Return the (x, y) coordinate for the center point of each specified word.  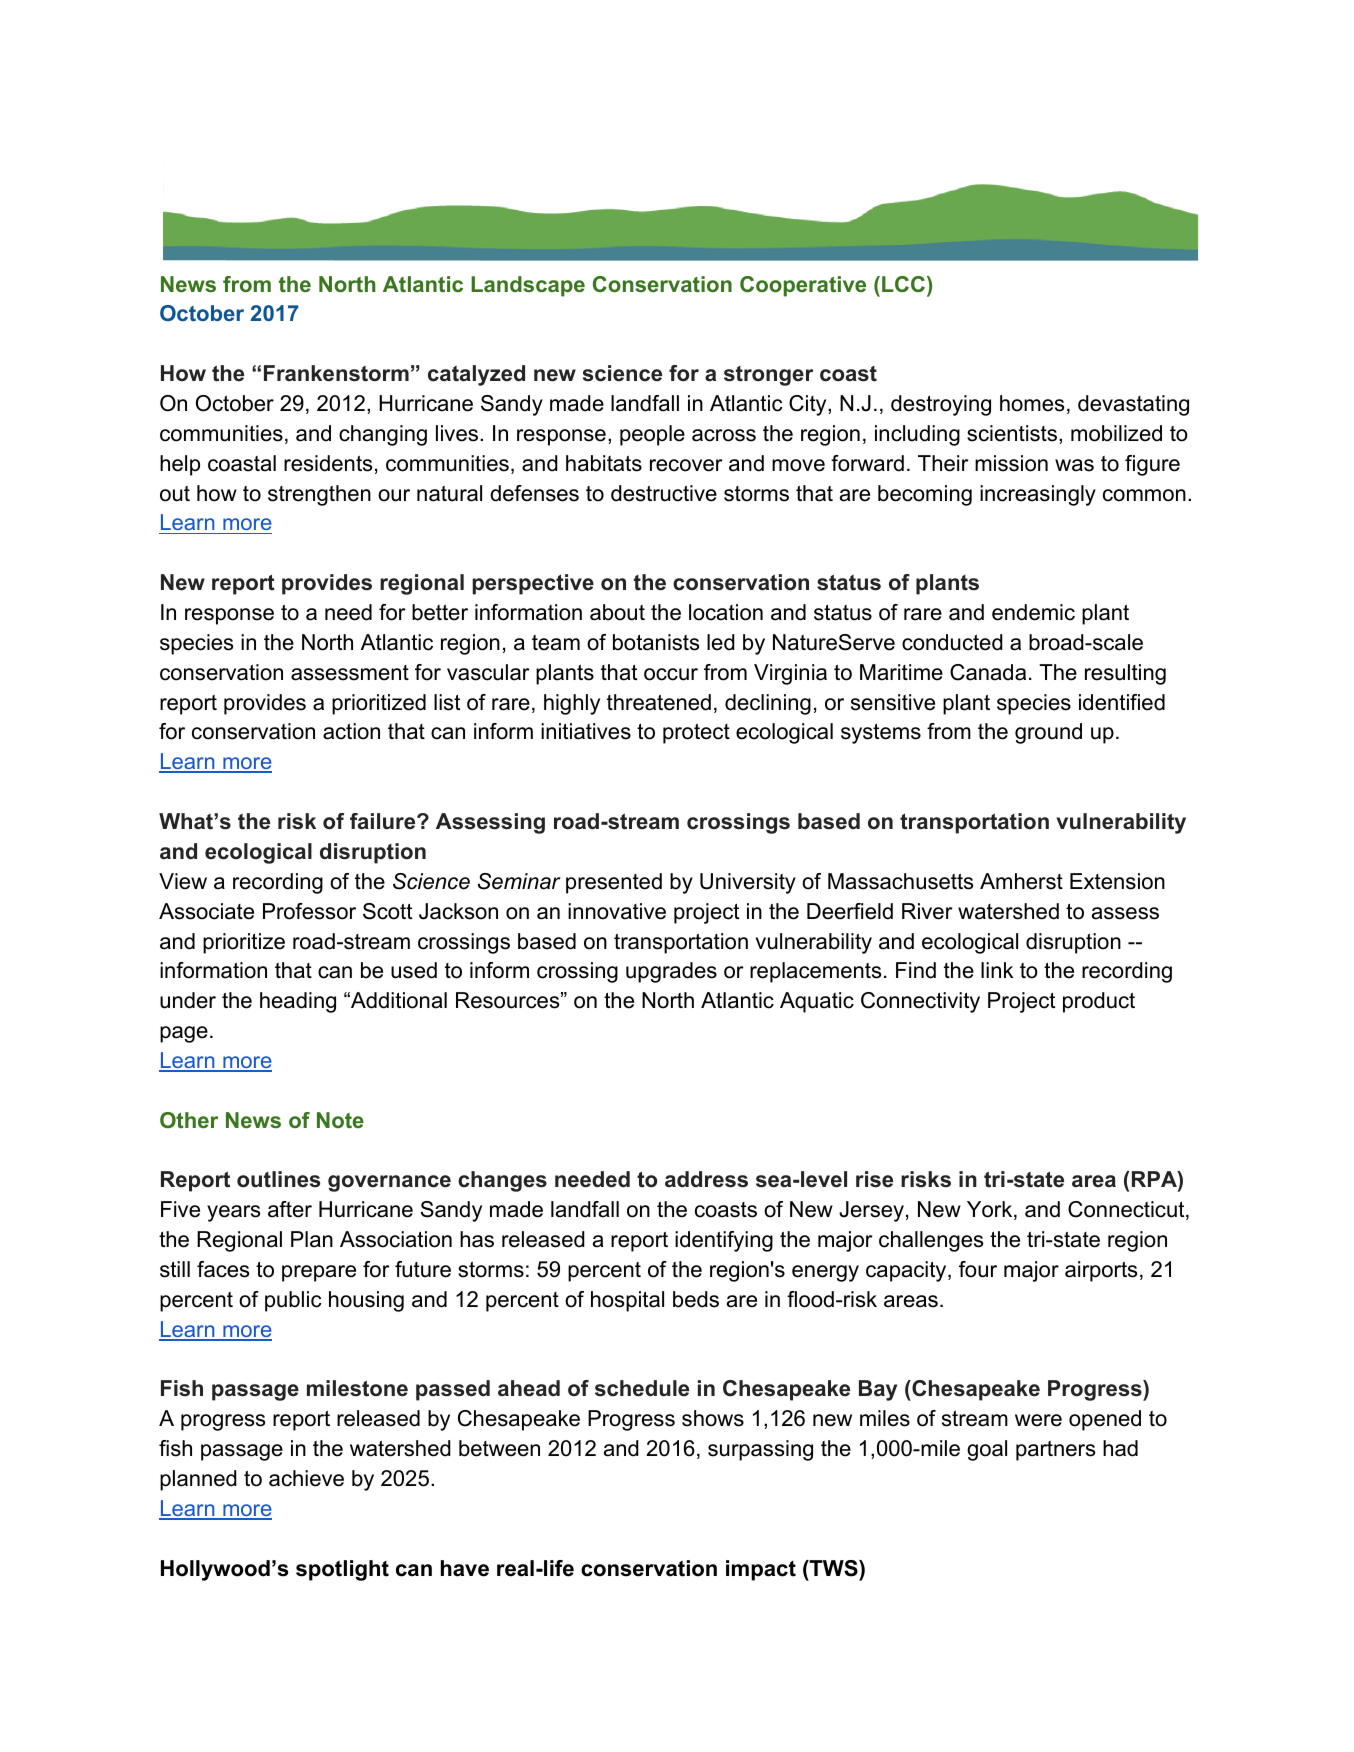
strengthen (319, 495)
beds (696, 1299)
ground (1048, 733)
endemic (1033, 612)
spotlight (342, 1570)
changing (383, 435)
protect (696, 734)
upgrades (671, 972)
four (978, 1269)
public (293, 1301)
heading (298, 1002)
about (617, 612)
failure (384, 821)
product (1099, 1002)
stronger (768, 376)
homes (1032, 403)
